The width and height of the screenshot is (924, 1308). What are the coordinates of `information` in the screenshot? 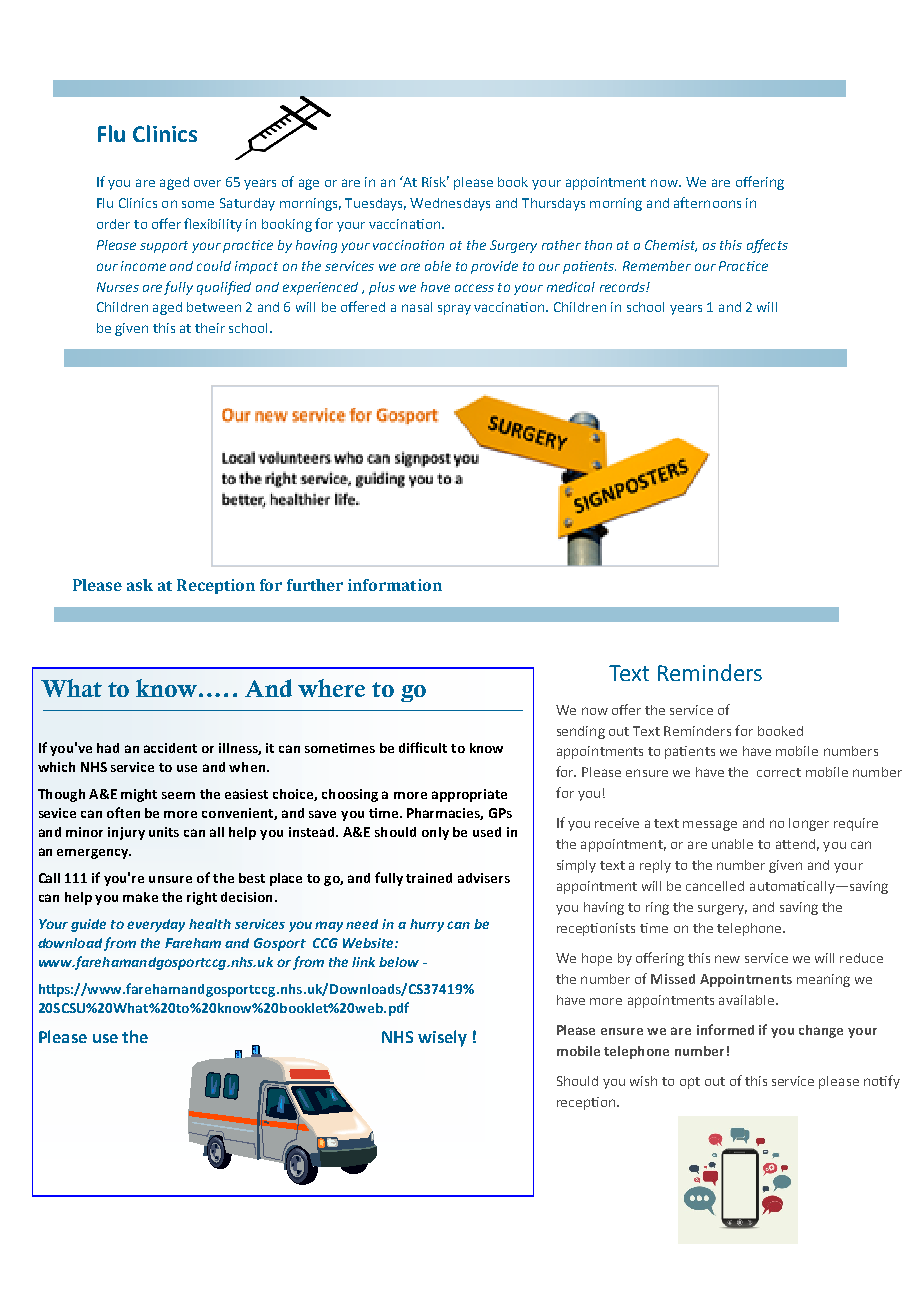 It's located at (395, 585).
